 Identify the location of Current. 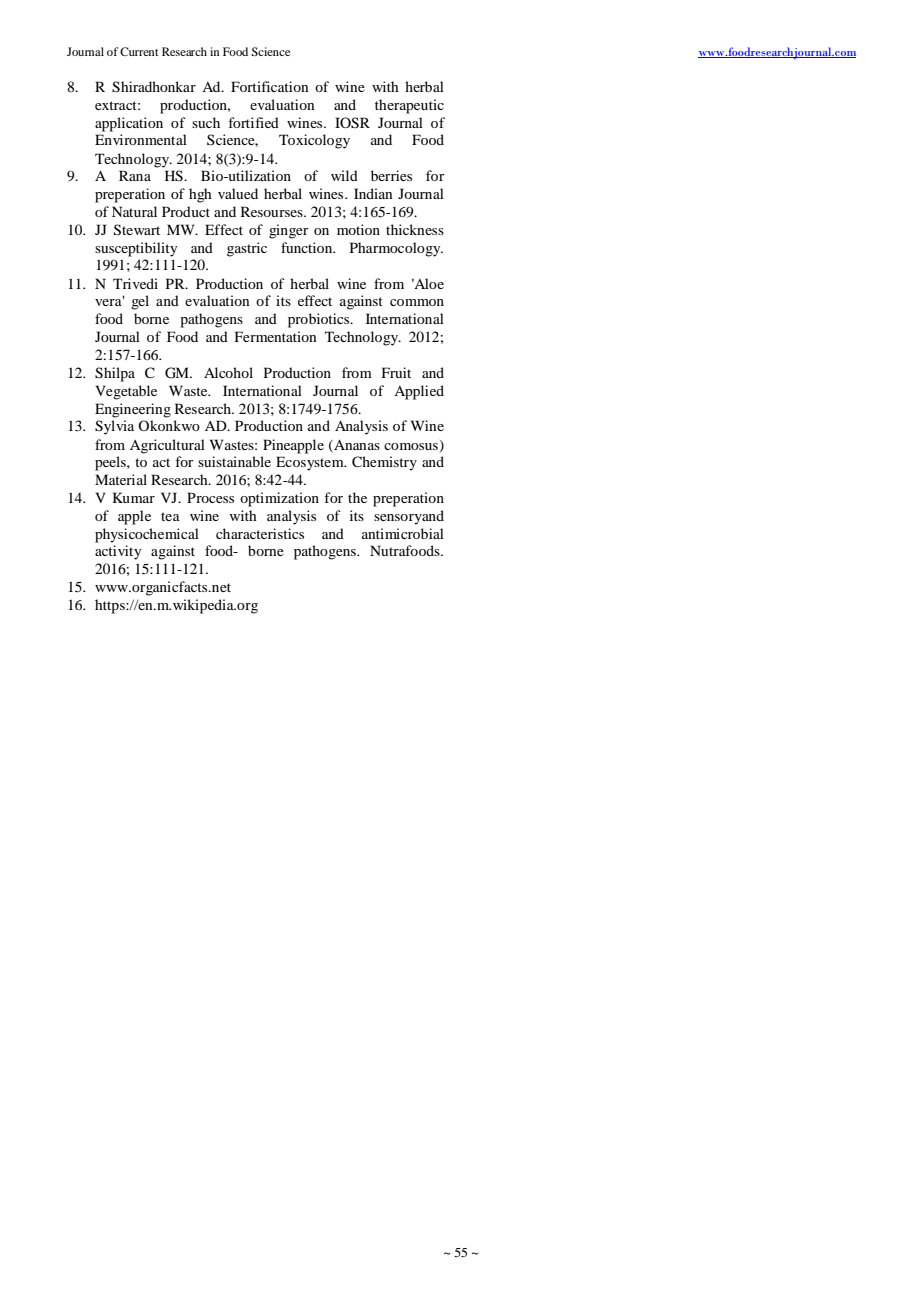
(139, 51).
